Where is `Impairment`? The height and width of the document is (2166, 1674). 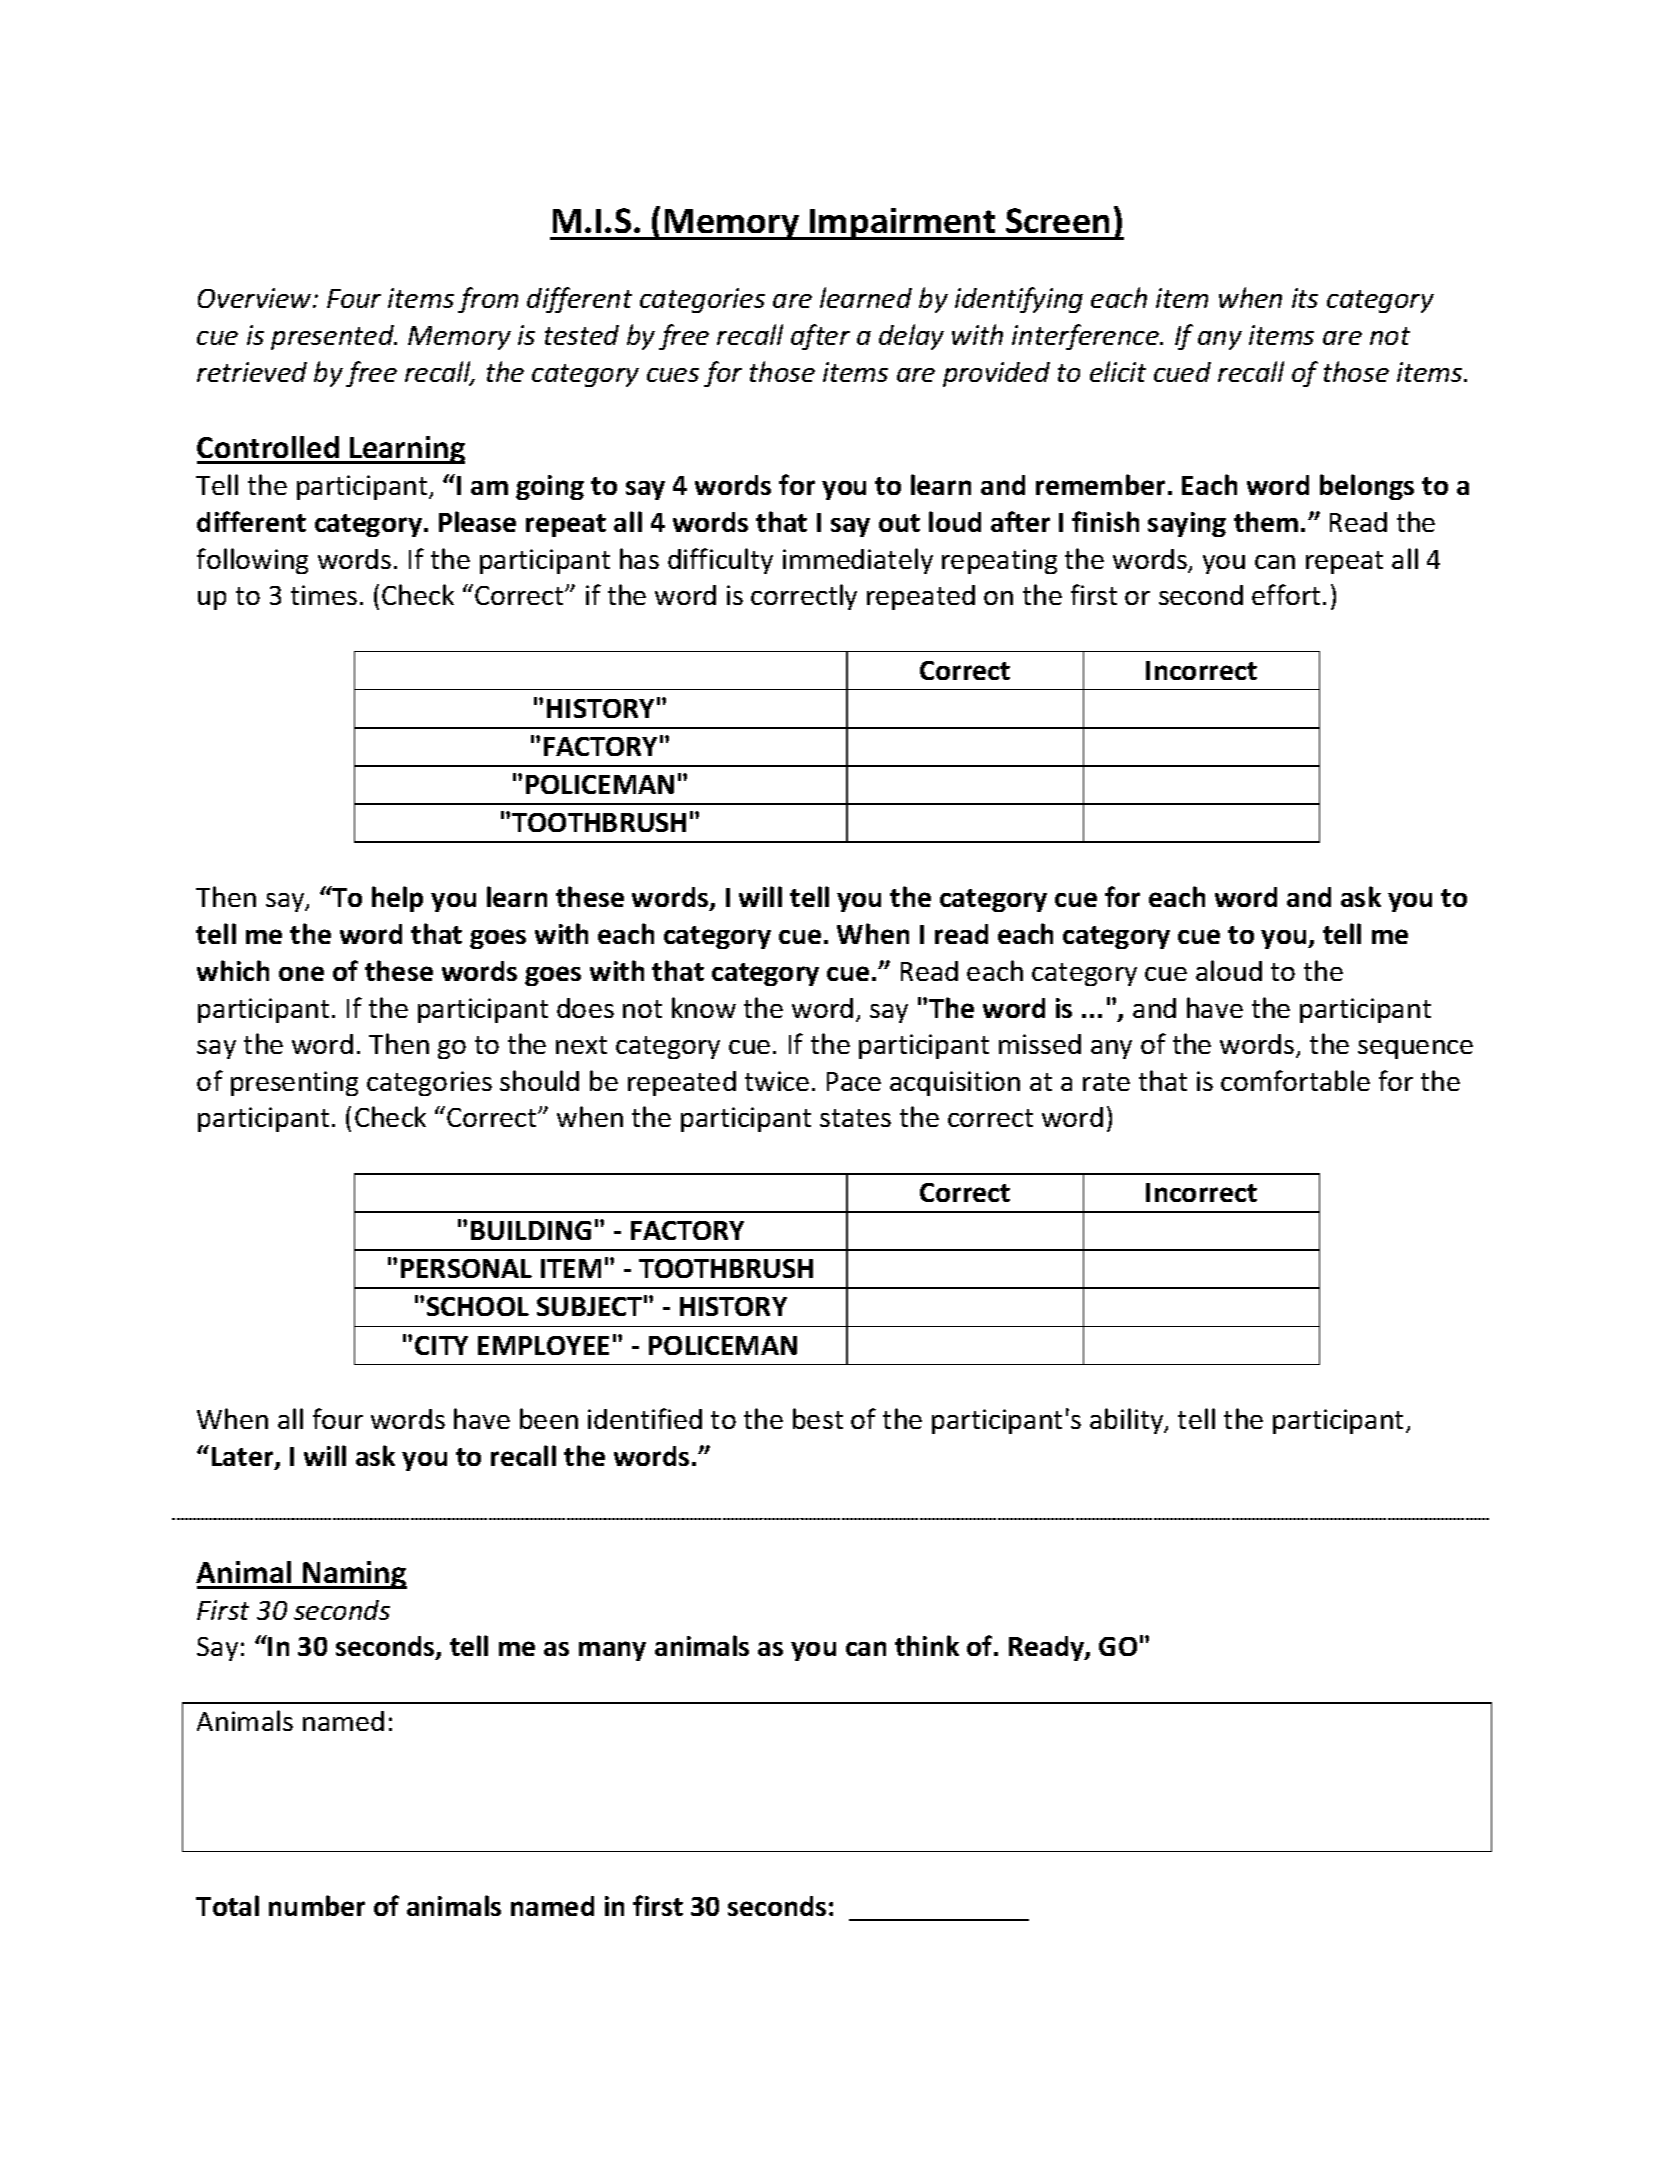 Impairment is located at coordinates (903, 224).
